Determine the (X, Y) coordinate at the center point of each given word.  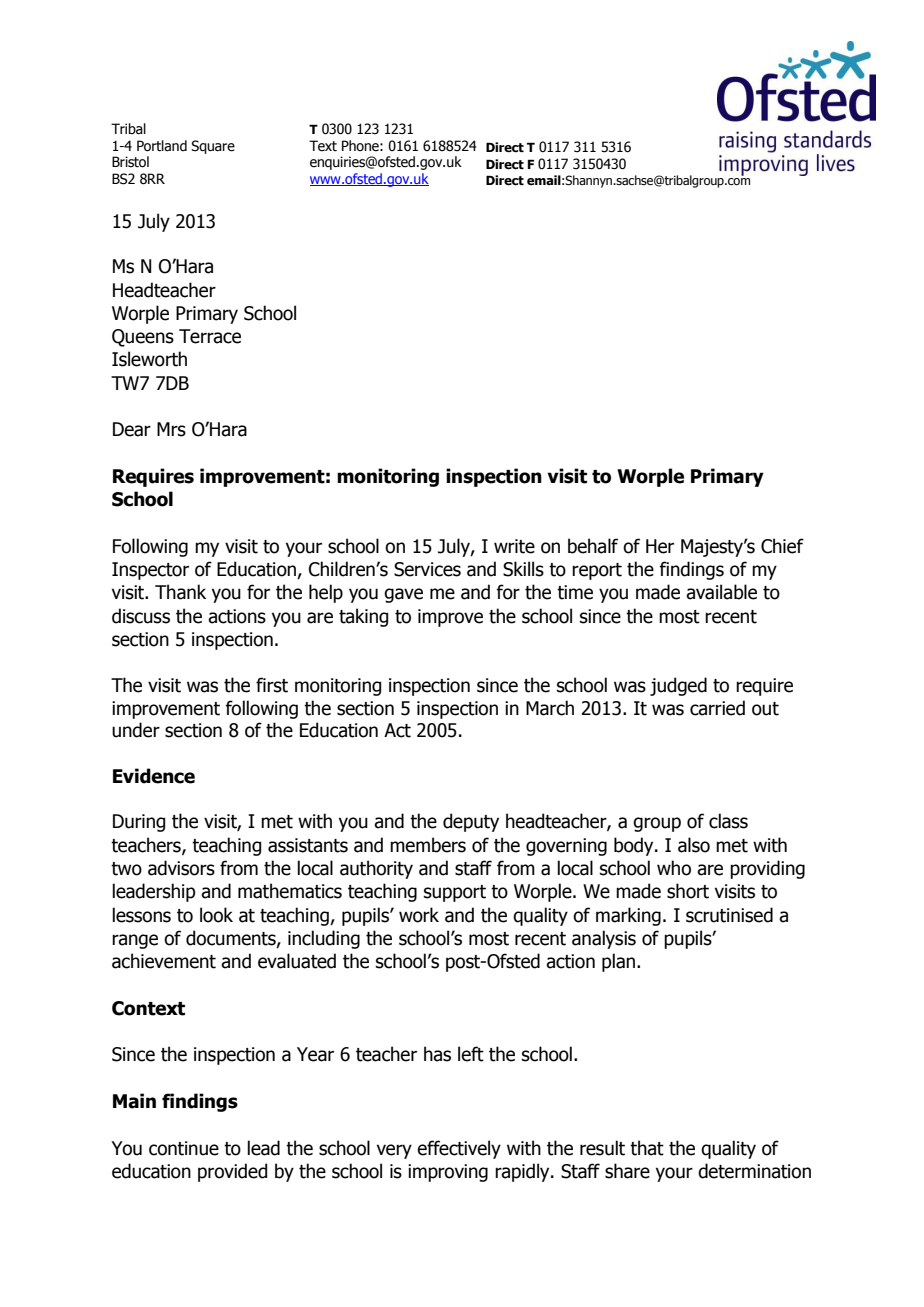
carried (717, 708)
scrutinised (729, 915)
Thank (180, 592)
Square (213, 147)
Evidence (154, 776)
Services (427, 569)
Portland (162, 146)
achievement (164, 961)
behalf (593, 546)
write (514, 546)
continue (184, 1148)
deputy (471, 822)
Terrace (210, 336)
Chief (782, 546)
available (721, 592)
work (419, 915)
